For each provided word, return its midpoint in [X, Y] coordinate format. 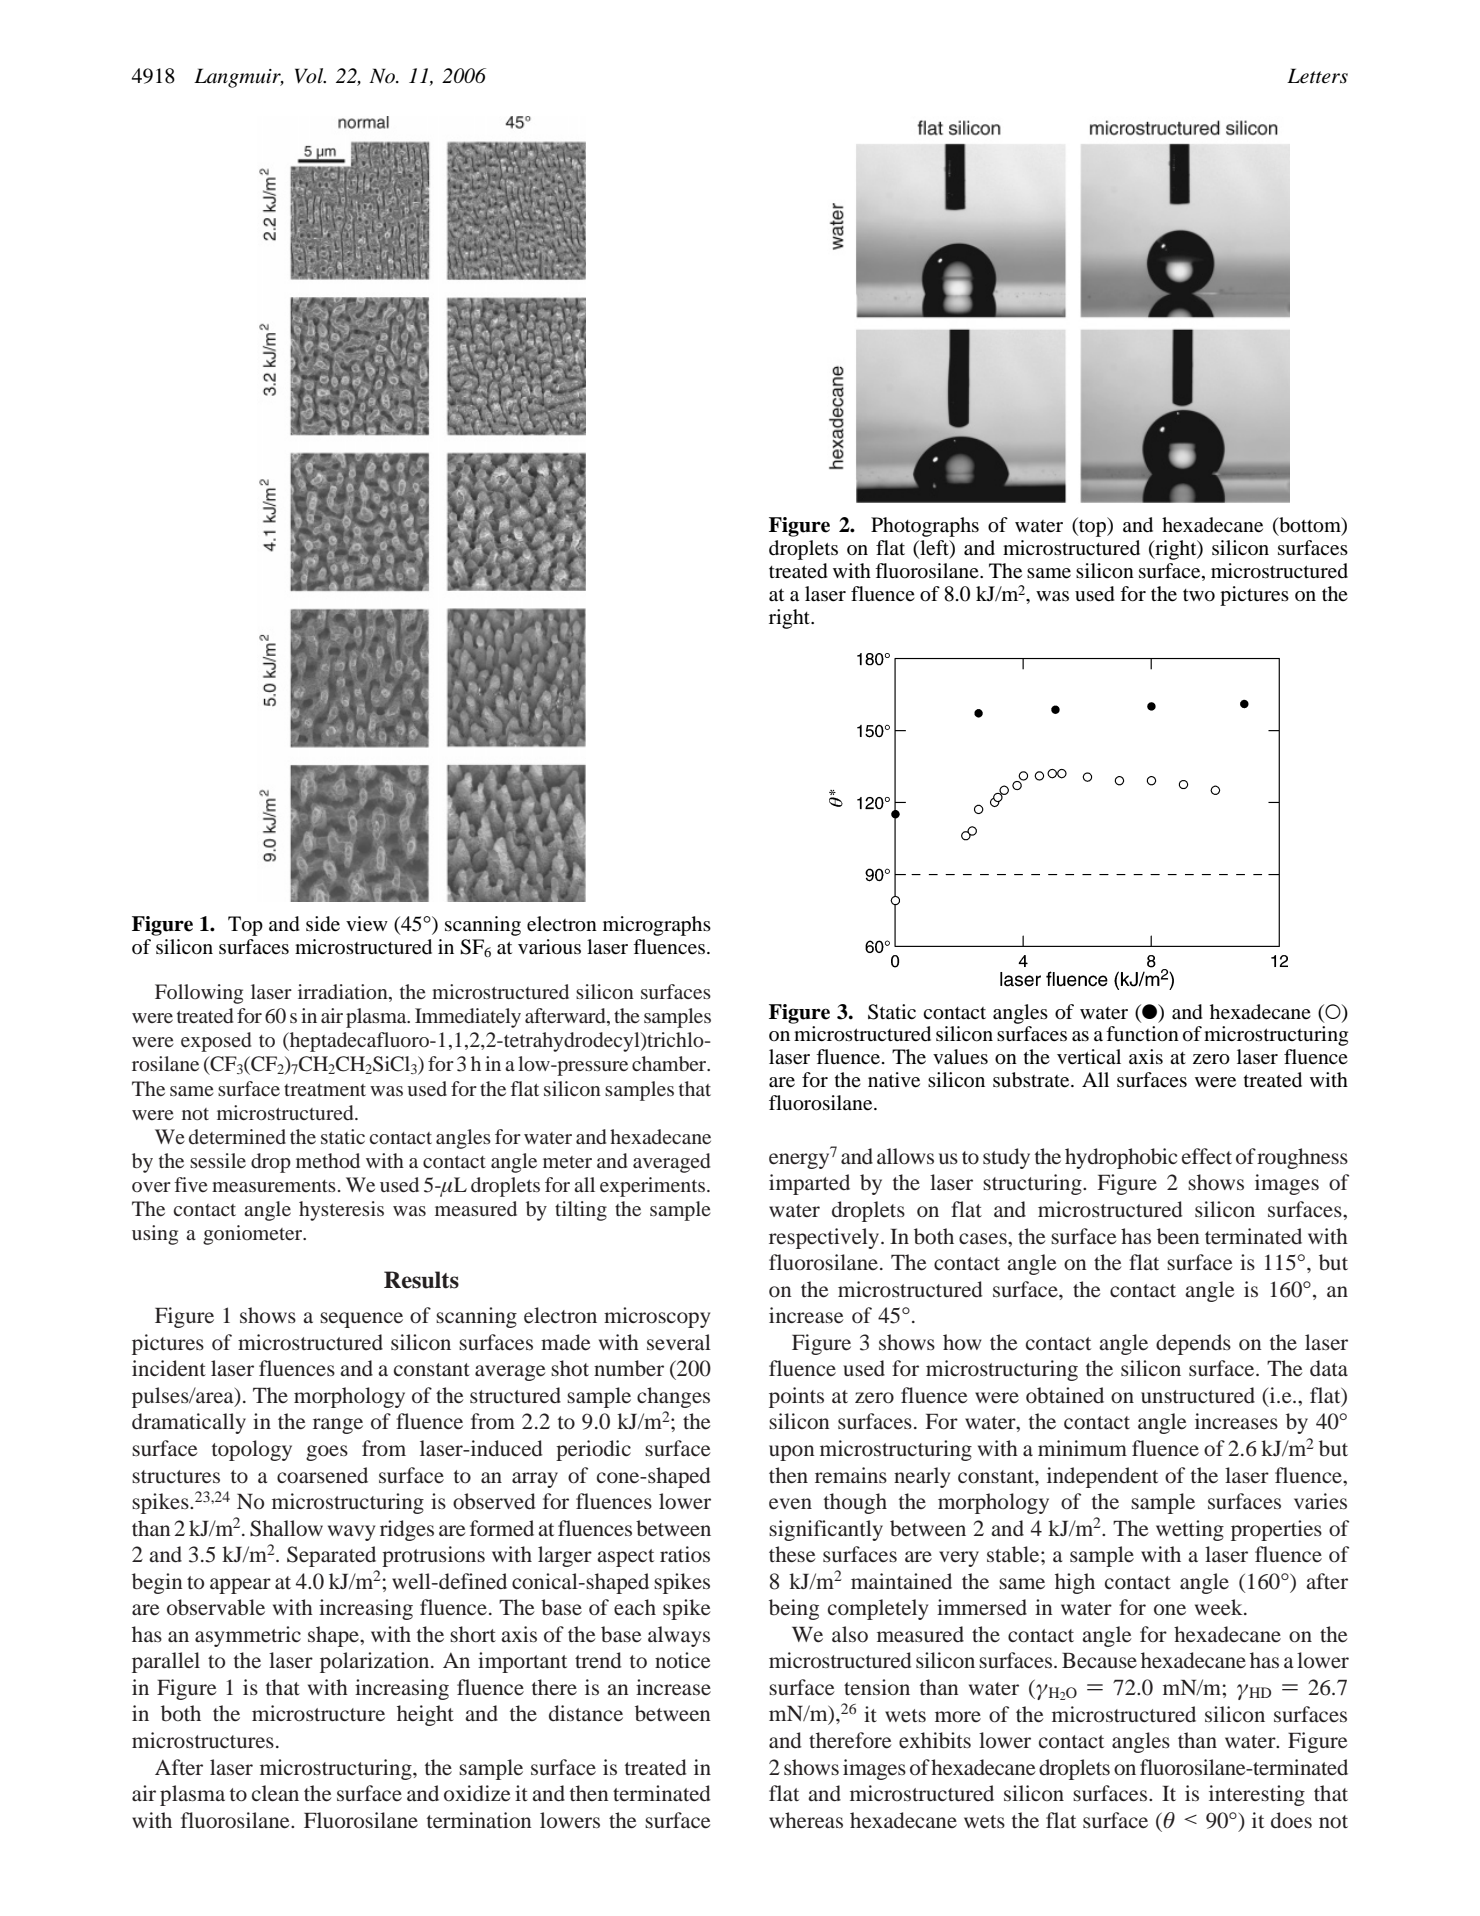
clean [275, 1793]
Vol [310, 76]
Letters [1317, 76]
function [1142, 1034]
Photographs [925, 527]
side [323, 924]
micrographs [657, 926]
